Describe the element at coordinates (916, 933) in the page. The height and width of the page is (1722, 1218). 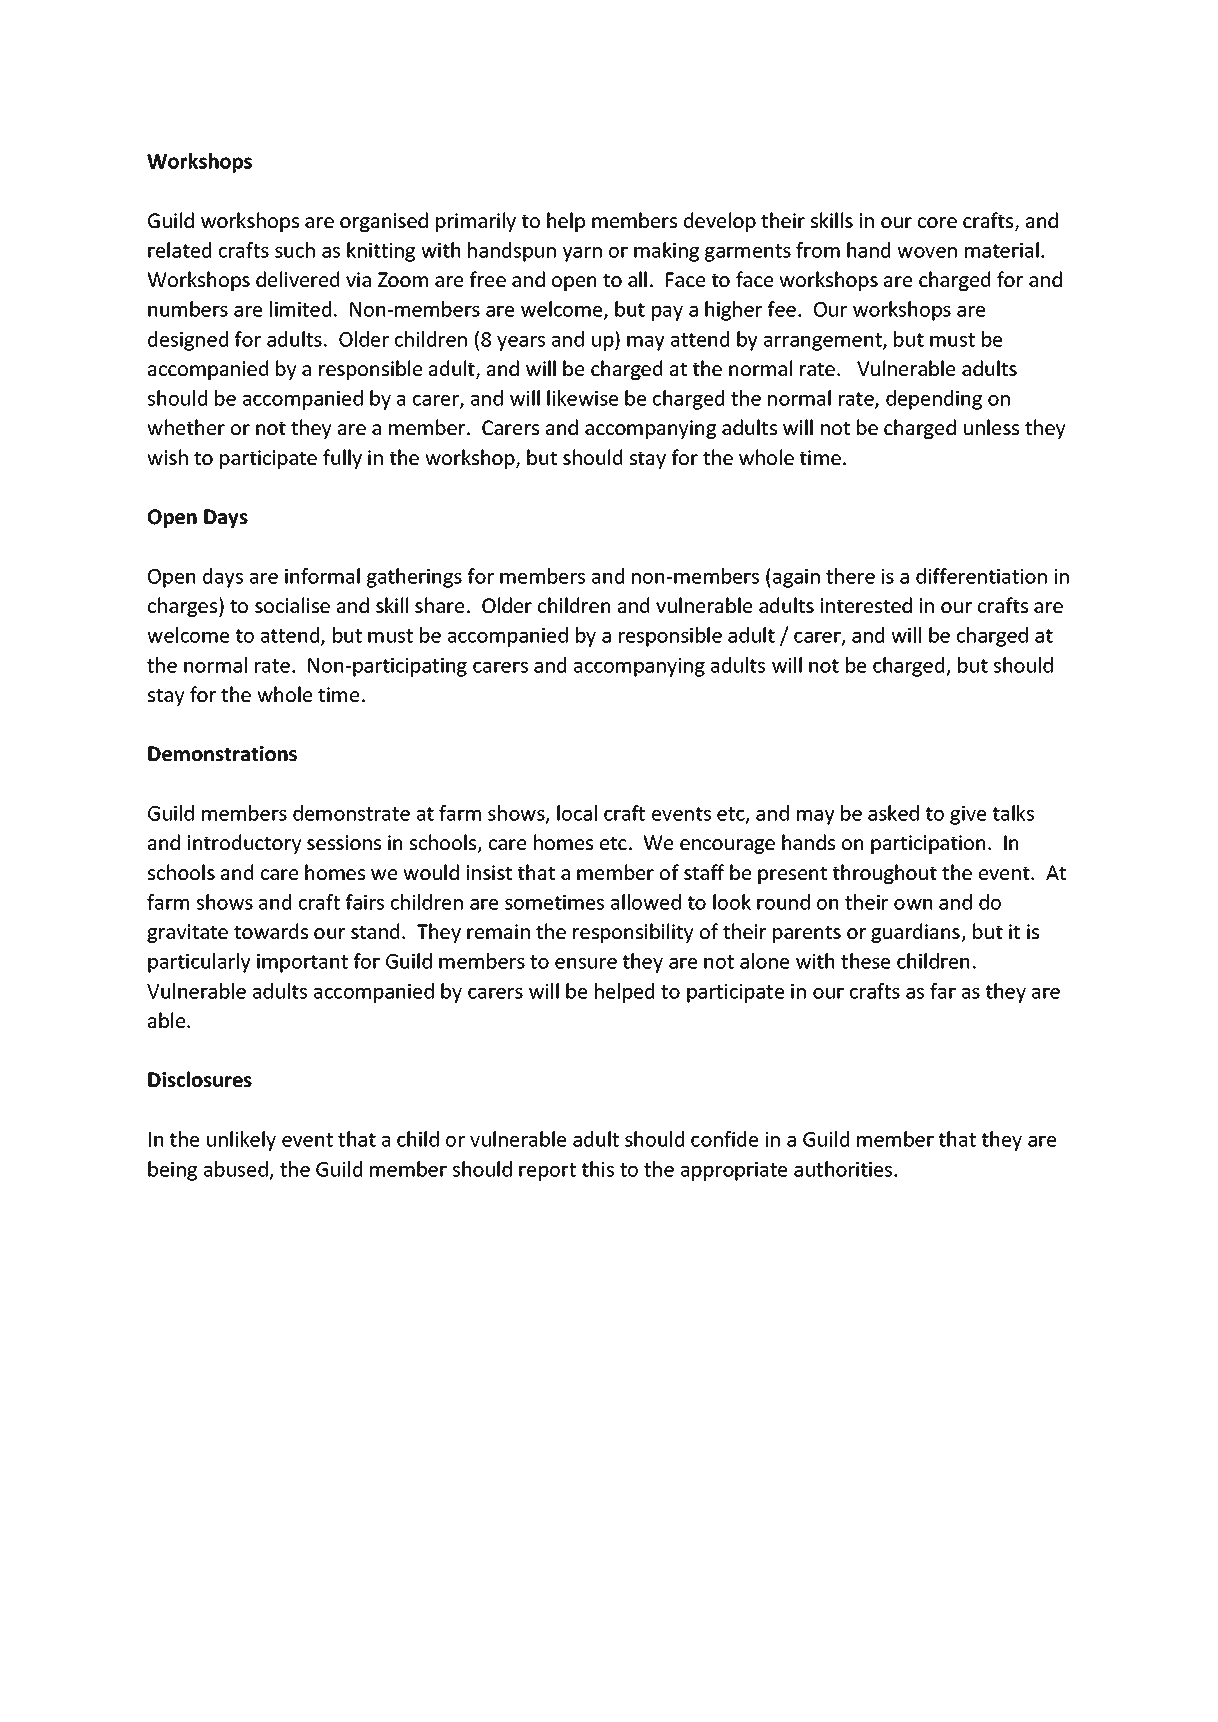
I see `guardians` at that location.
